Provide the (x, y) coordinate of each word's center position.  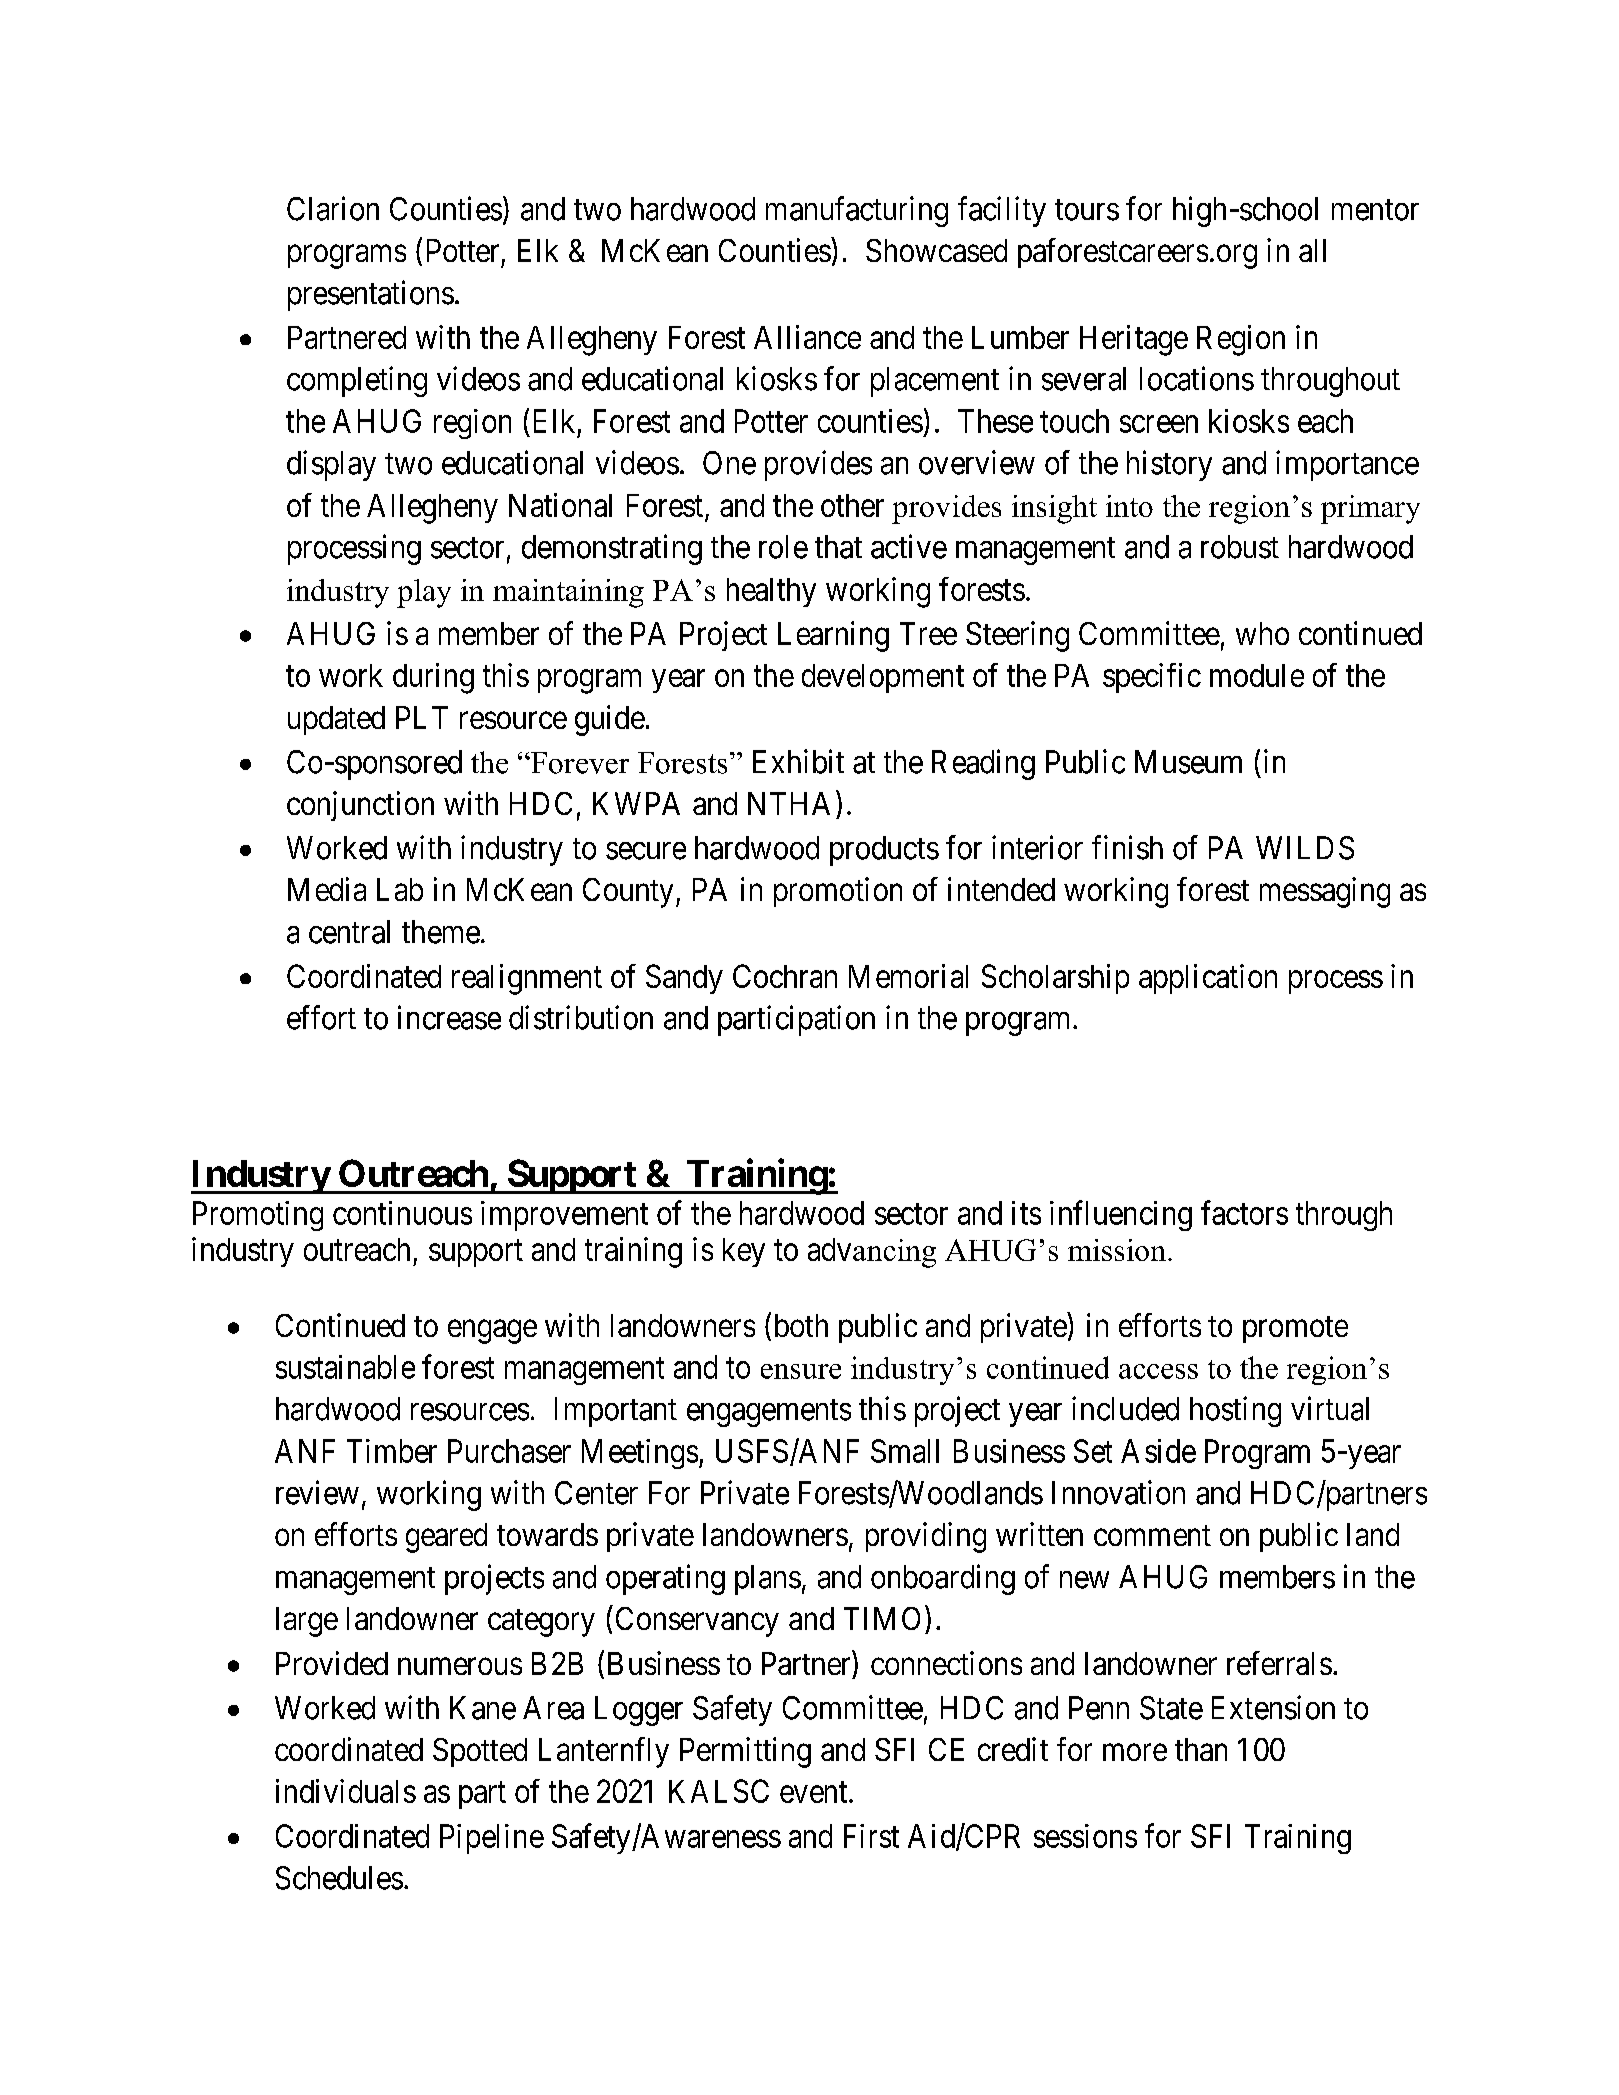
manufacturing (857, 211)
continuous (402, 1213)
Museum (1188, 762)
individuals (346, 1791)
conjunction (360, 806)
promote (1295, 1329)
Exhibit (798, 761)
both (801, 1325)
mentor (1375, 210)
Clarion (333, 208)
